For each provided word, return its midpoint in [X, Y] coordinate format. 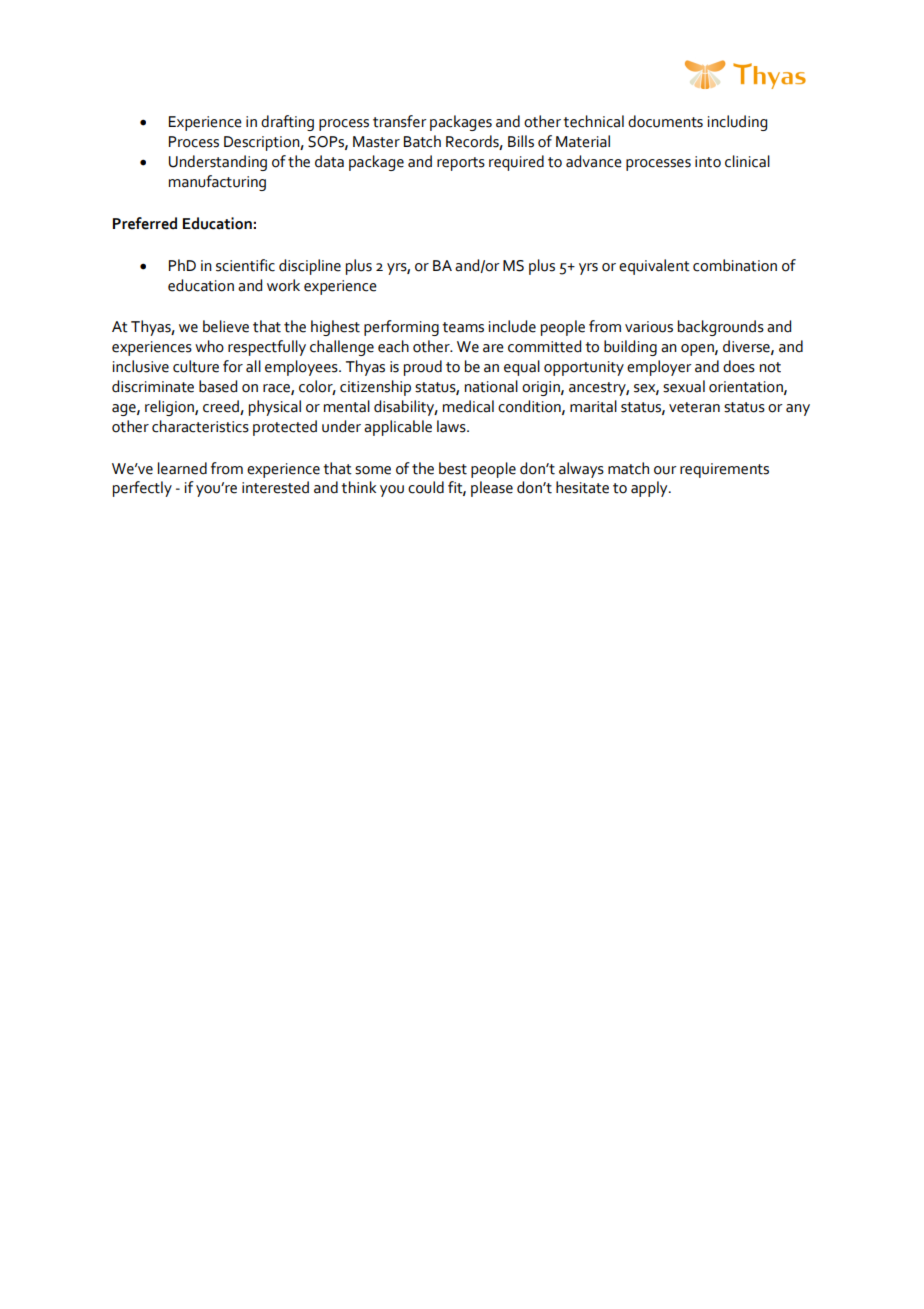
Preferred [145, 223]
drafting [287, 123]
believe [226, 326]
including [737, 123]
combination [735, 265]
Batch [422, 141]
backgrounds [721, 328]
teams [463, 327]
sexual [684, 386]
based [218, 386]
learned [182, 468]
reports [461, 164]
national [491, 386]
